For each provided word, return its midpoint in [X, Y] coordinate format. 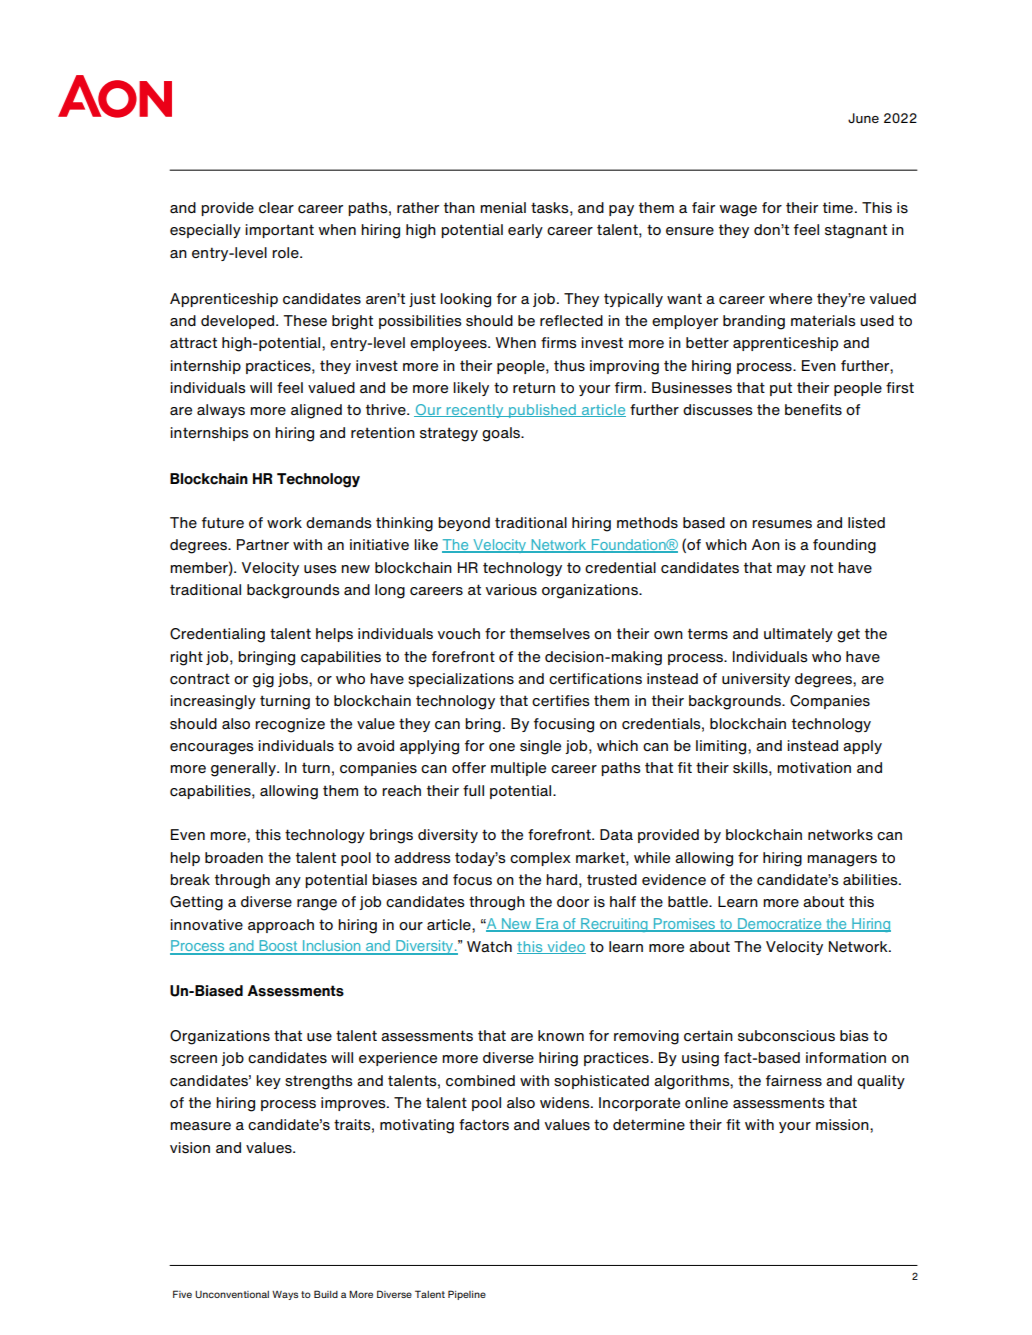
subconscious [786, 1036]
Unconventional [232, 1294]
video [565, 947]
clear [276, 208]
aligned [316, 411]
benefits [813, 410]
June [863, 118]
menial [503, 207]
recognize [290, 725]
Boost [278, 947]
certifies [561, 701]
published [542, 411]
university [756, 680]
